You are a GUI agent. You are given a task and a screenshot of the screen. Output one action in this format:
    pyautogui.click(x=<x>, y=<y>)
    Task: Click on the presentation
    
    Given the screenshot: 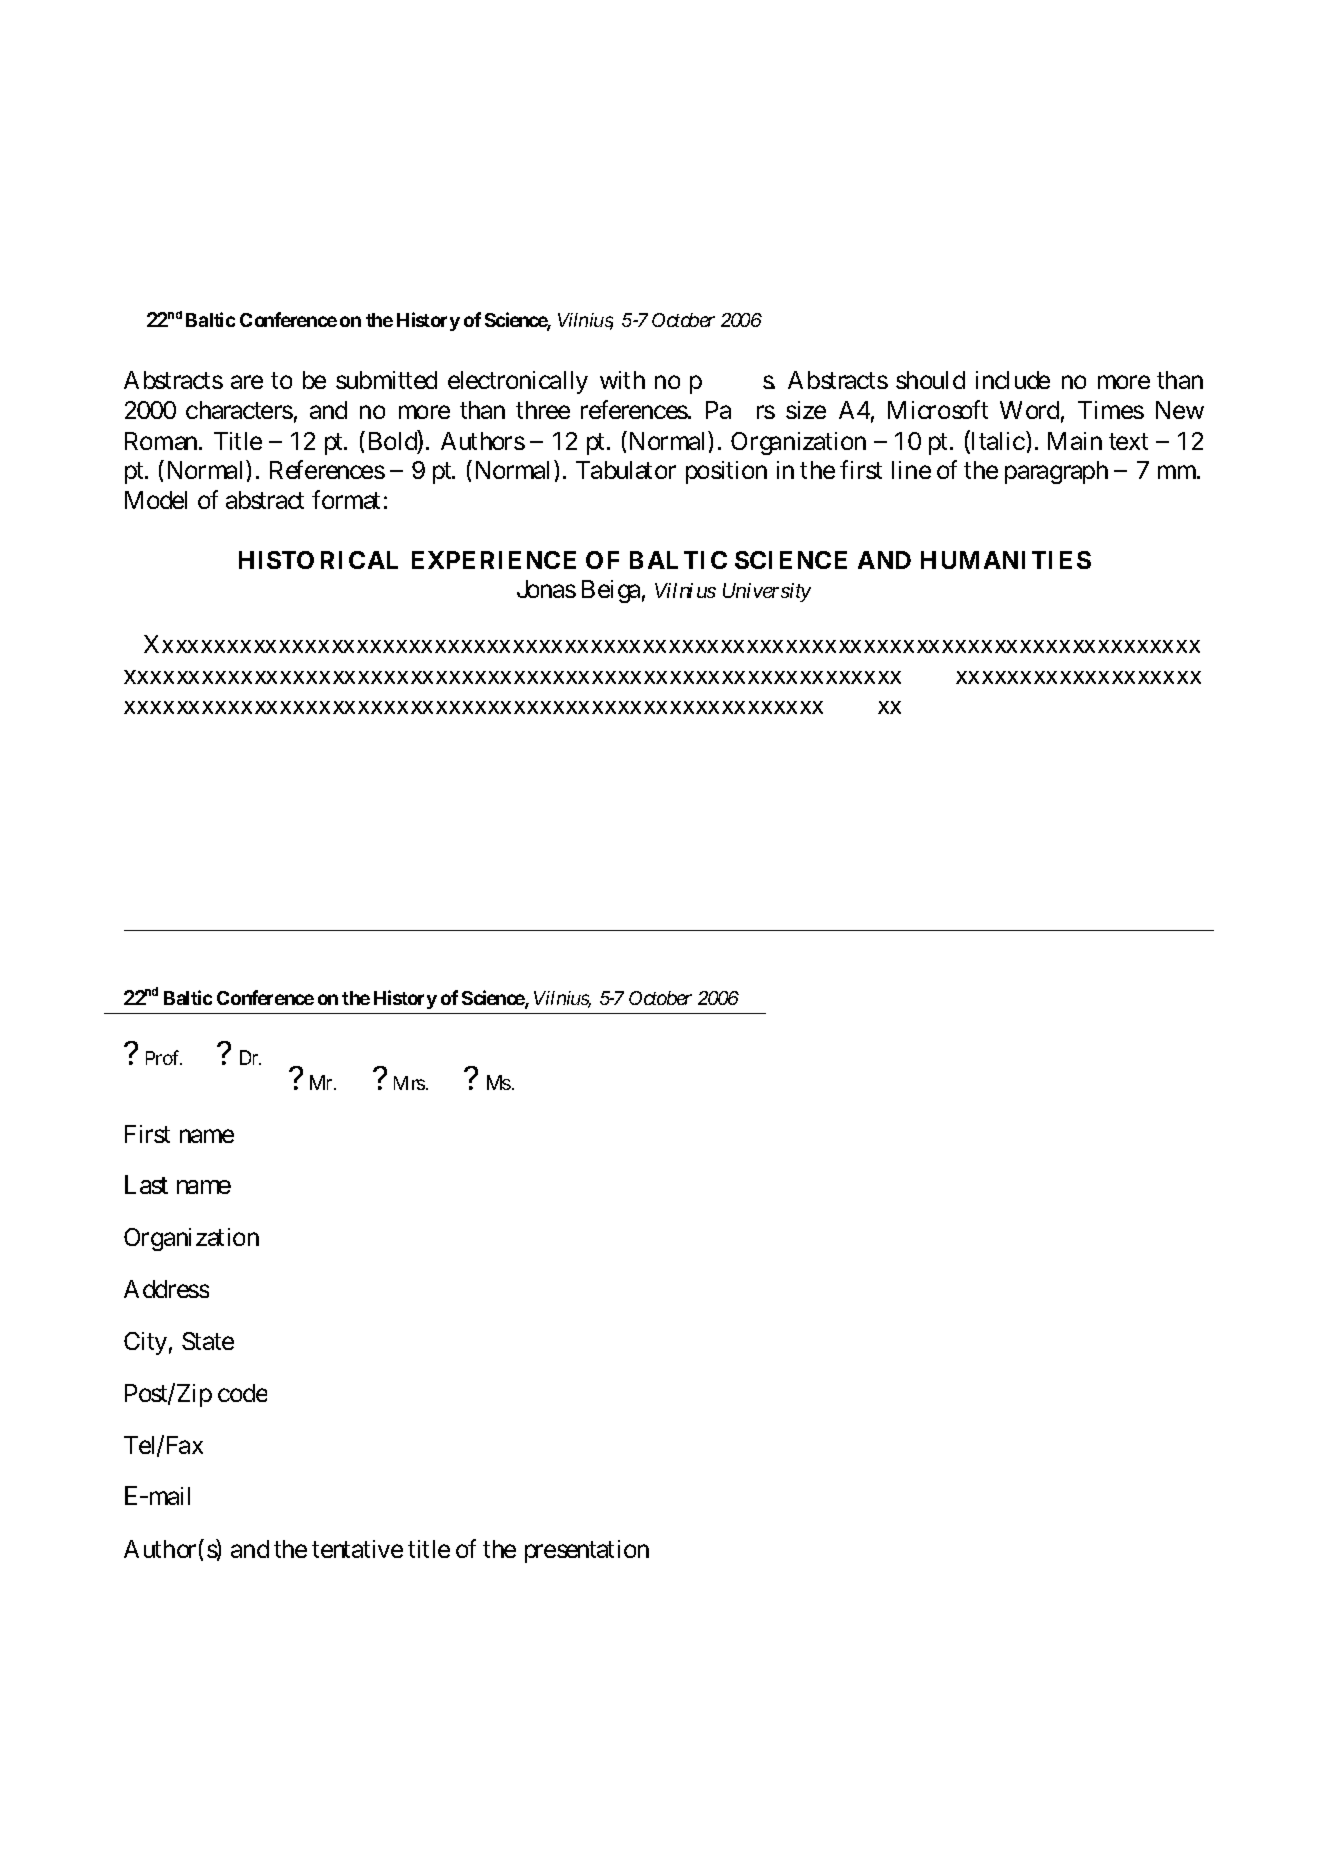 What is the action you would take?
    pyautogui.click(x=587, y=1551)
